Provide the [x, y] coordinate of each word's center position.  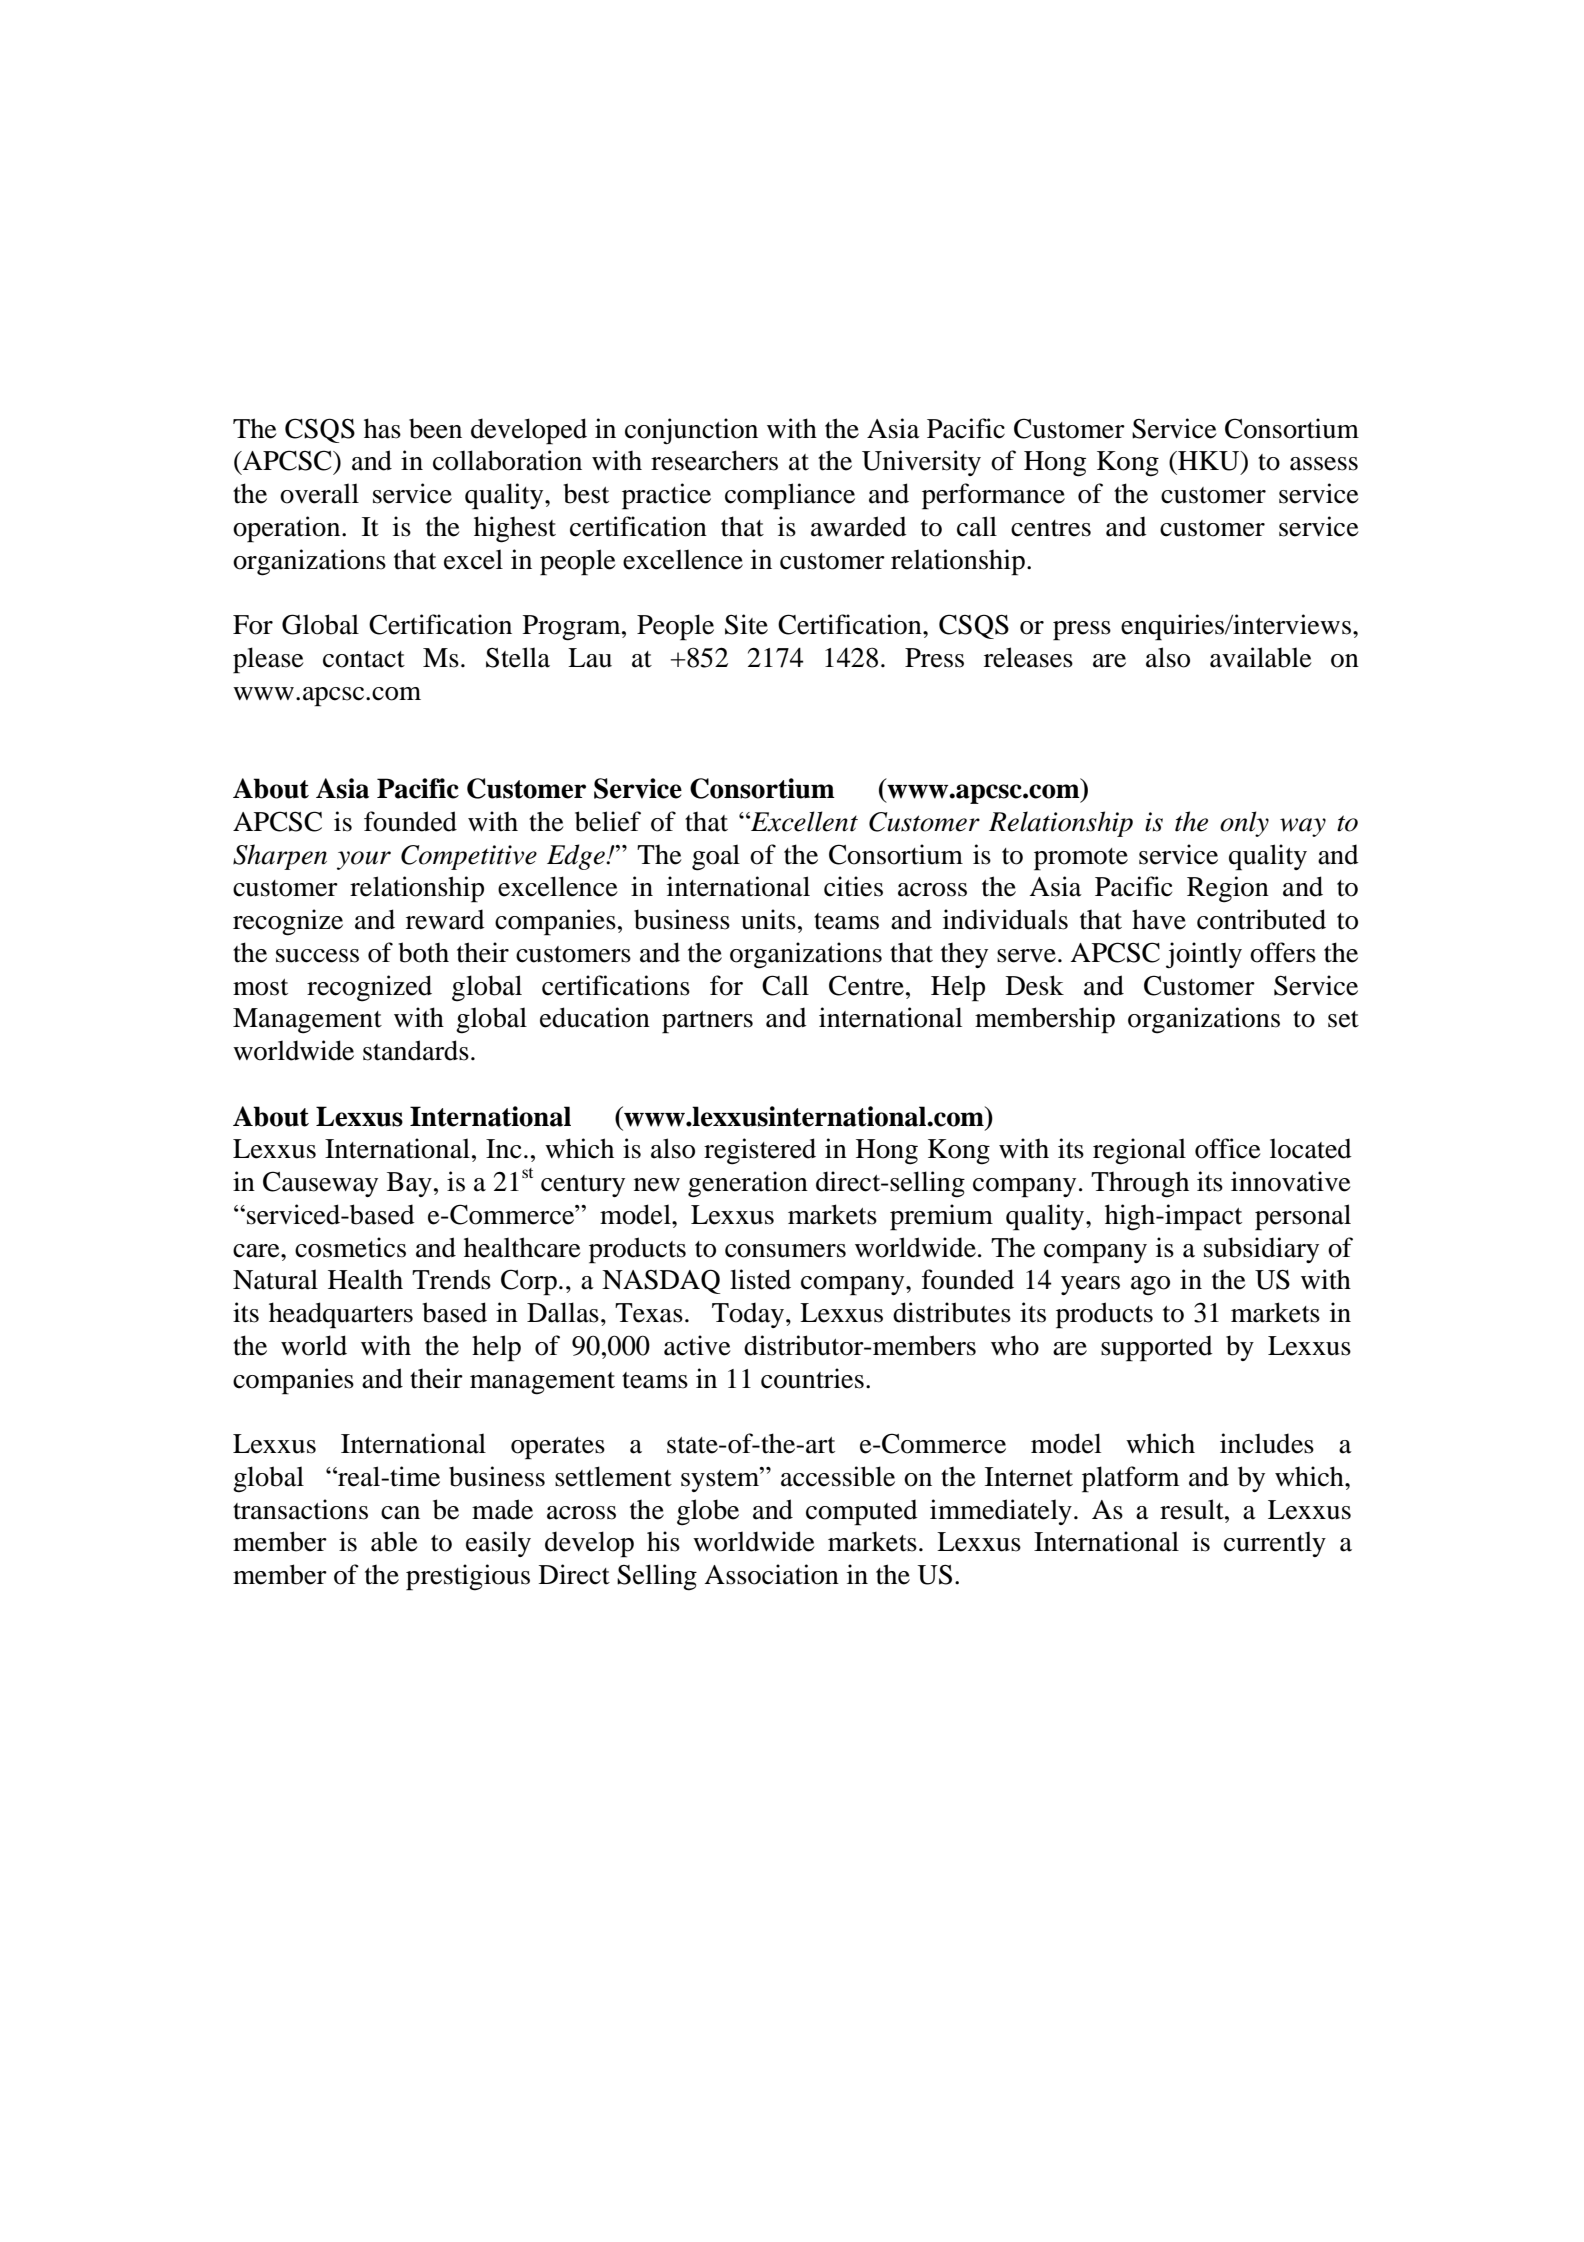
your [364, 860]
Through [1140, 1184]
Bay [409, 1184]
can [400, 1513]
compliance [790, 496]
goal [716, 857]
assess [1324, 464]
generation [748, 1184]
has [382, 428]
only [1244, 824]
